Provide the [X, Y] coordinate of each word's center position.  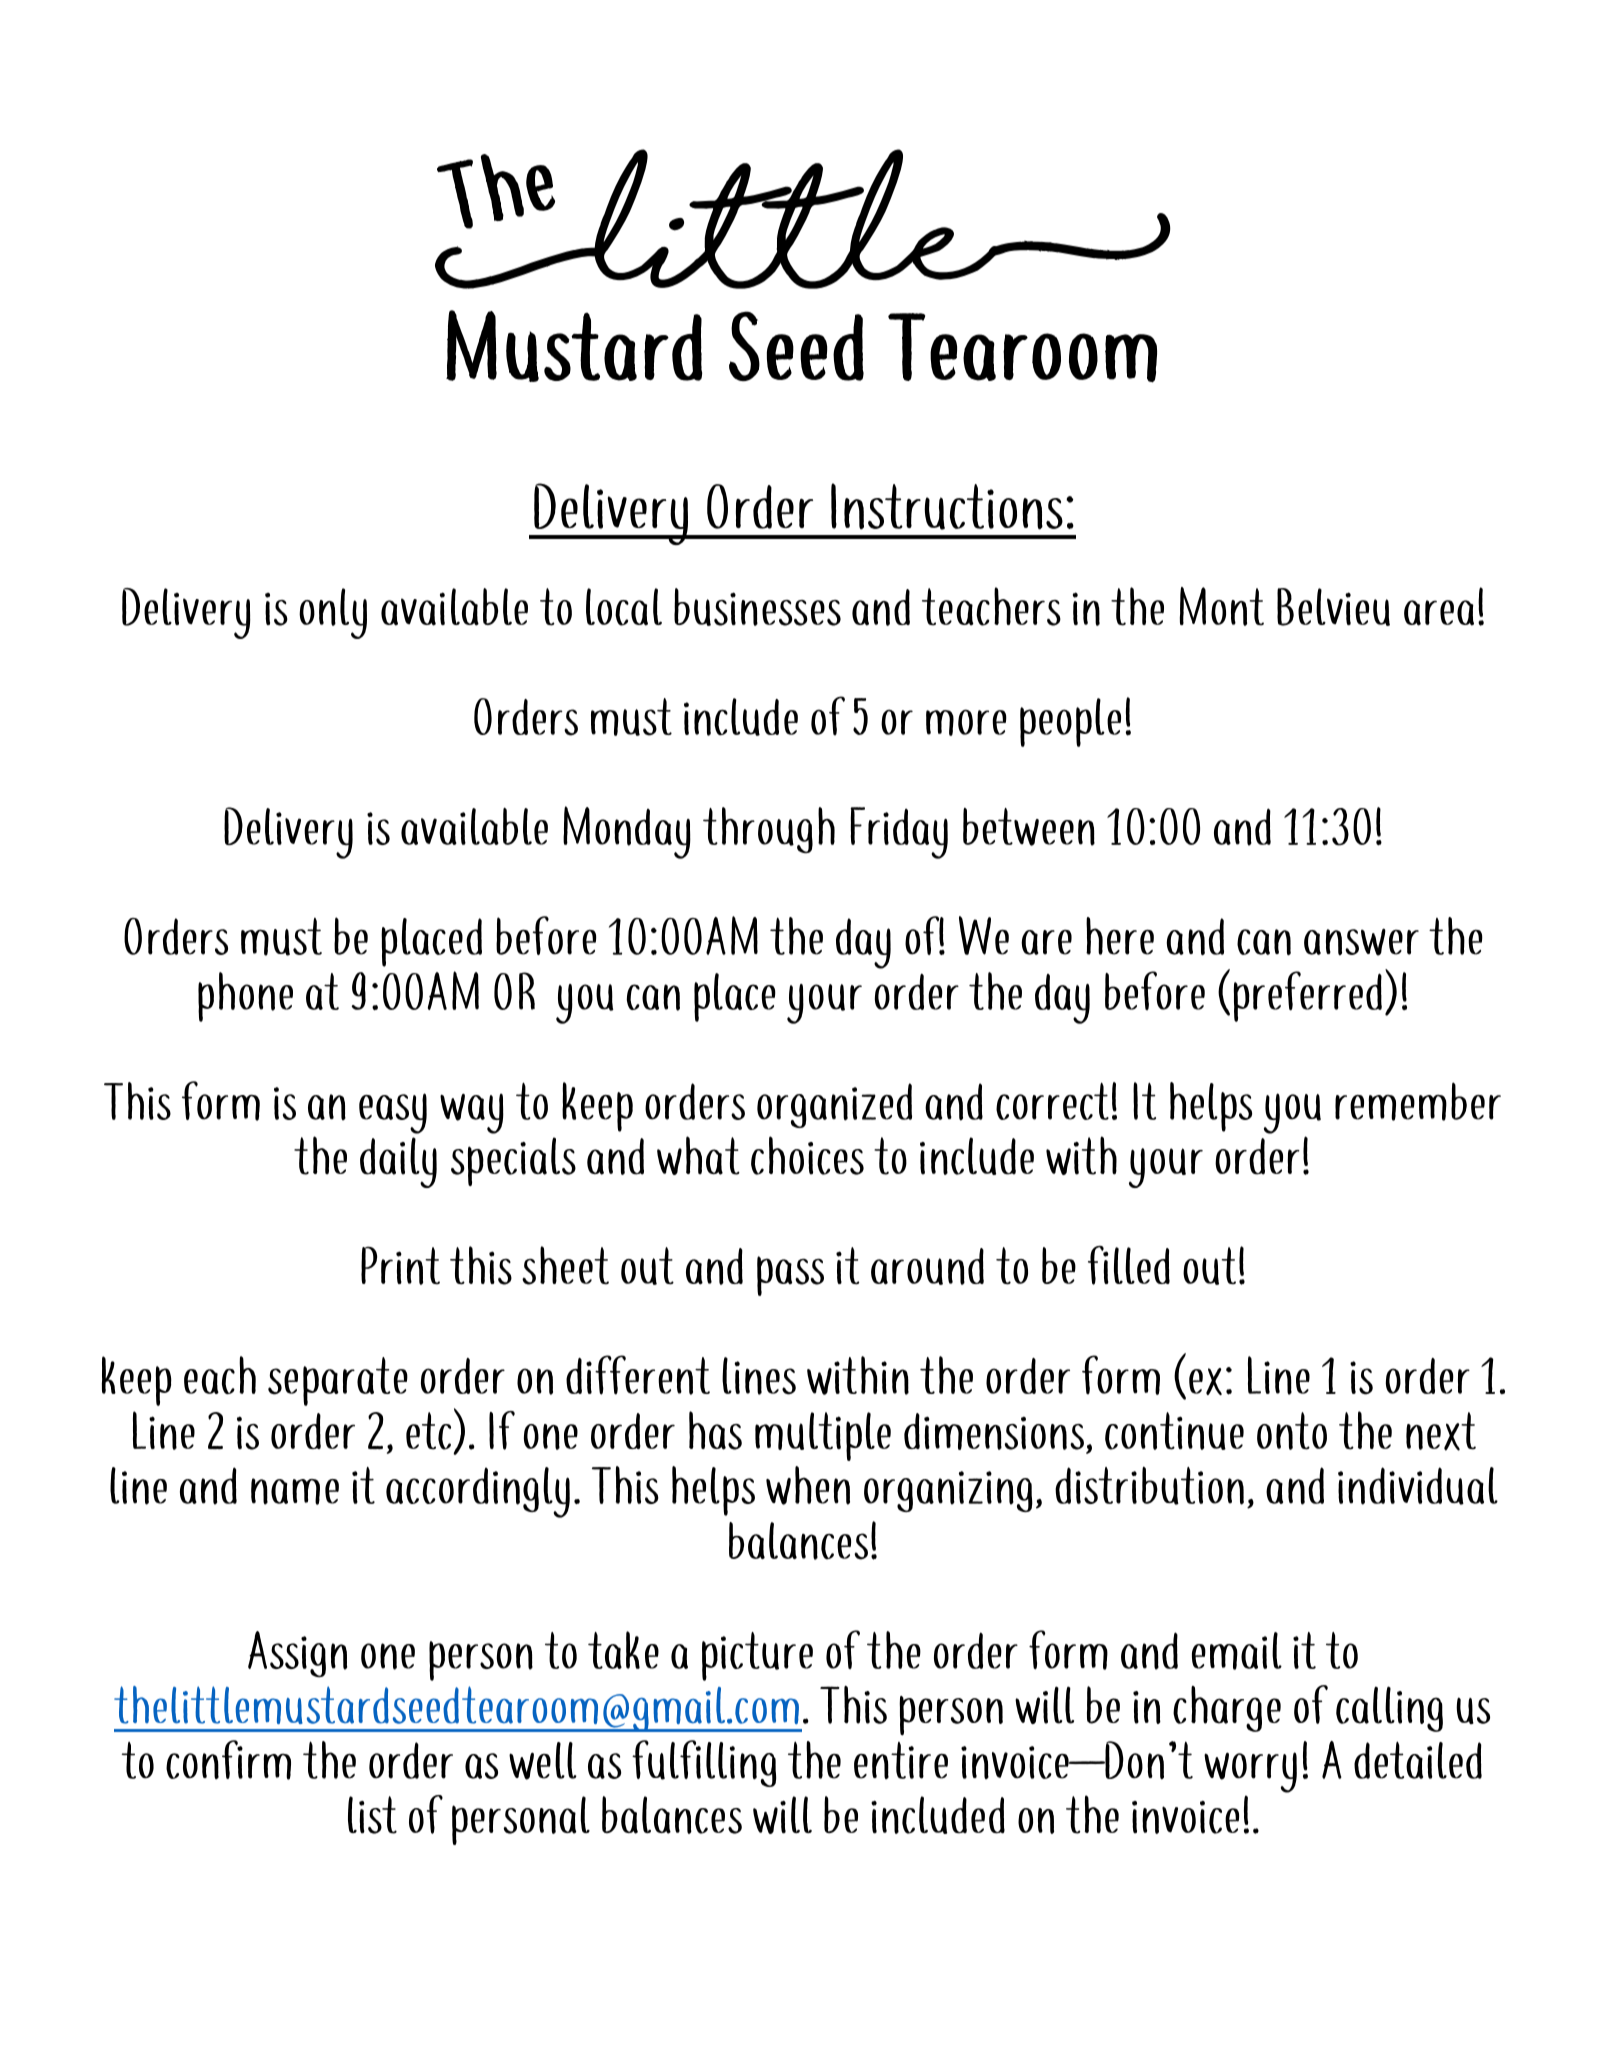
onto [1292, 1431]
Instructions [947, 506]
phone [245, 997]
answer [1361, 942]
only [333, 613]
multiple [823, 1436]
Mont [1222, 606]
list [372, 1815]
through [769, 830]
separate [338, 1381]
